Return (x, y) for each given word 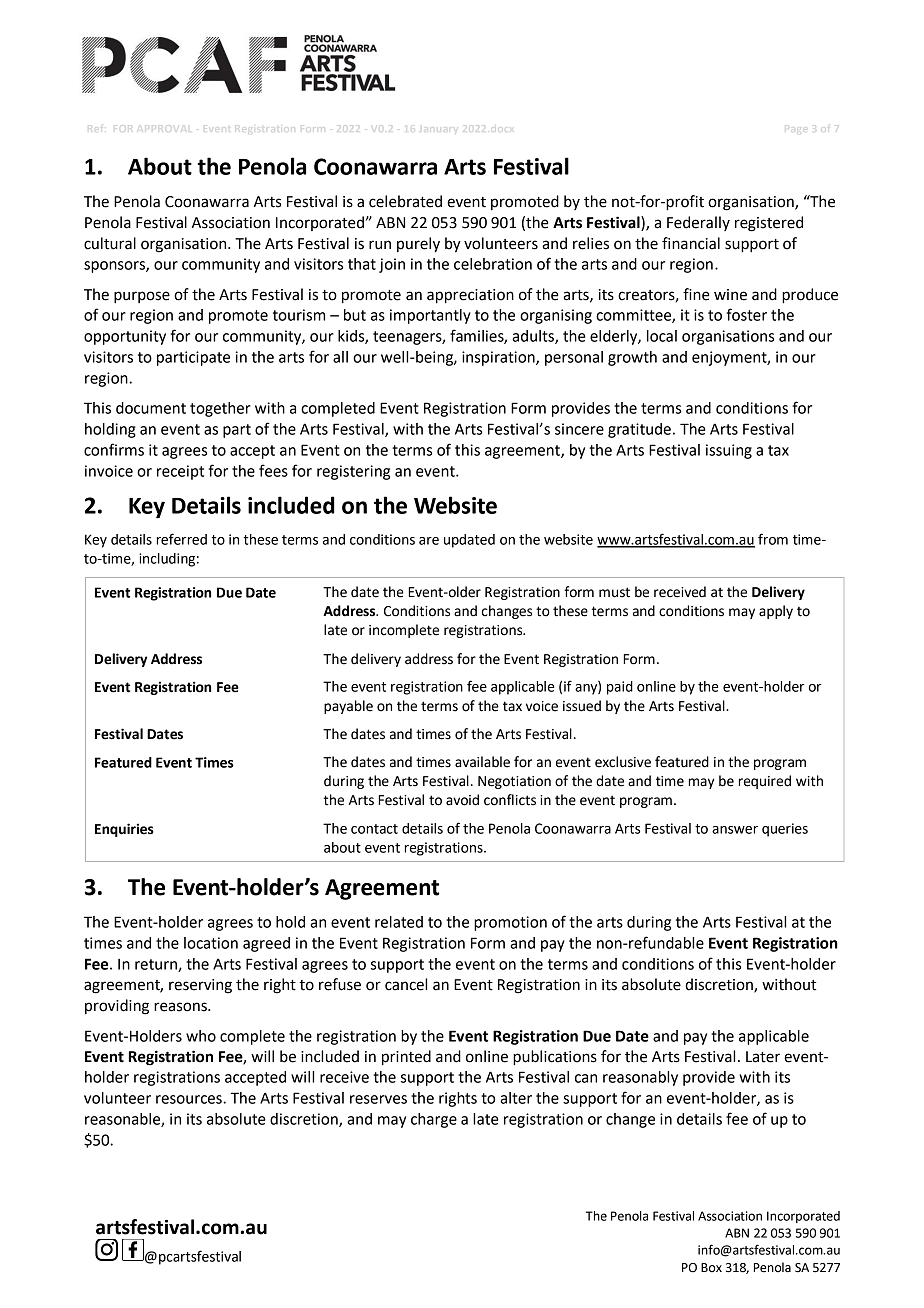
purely (418, 245)
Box (711, 1268)
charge (434, 1120)
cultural (110, 243)
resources (190, 1099)
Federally (698, 223)
